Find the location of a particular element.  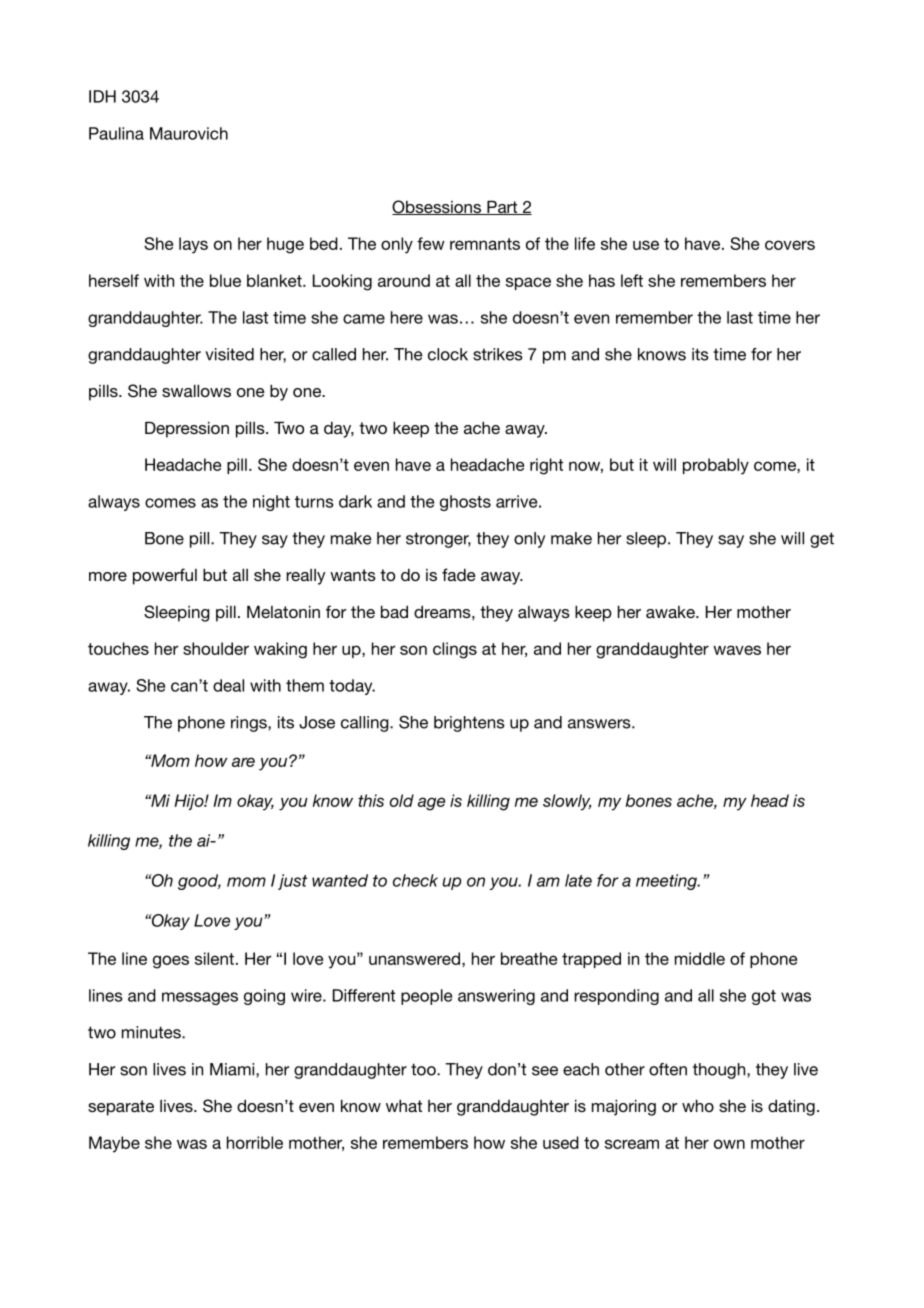

probably is located at coordinates (716, 466).
